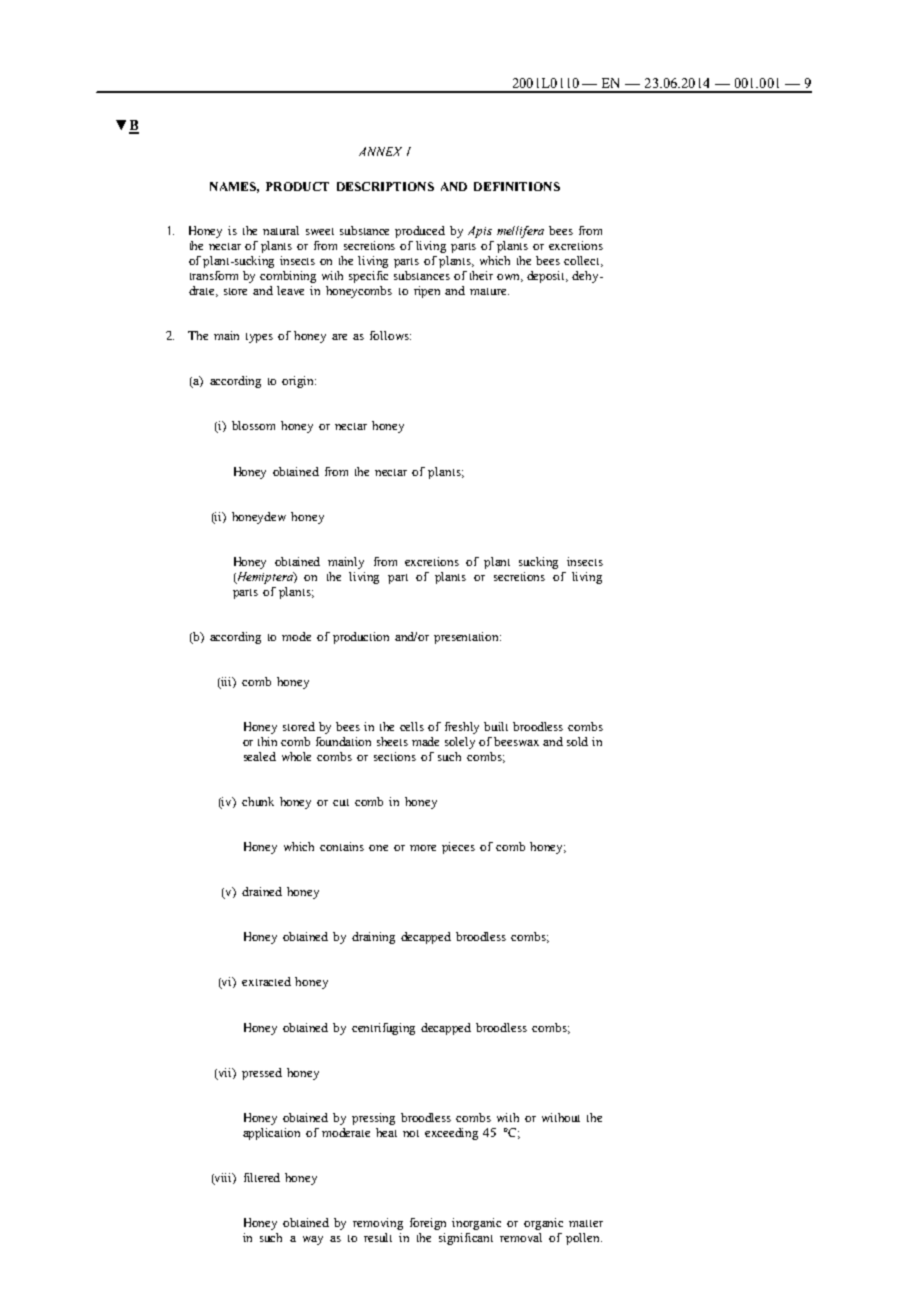  What do you see at coordinates (281, 230) in the image?
I see `natural` at bounding box center [281, 230].
